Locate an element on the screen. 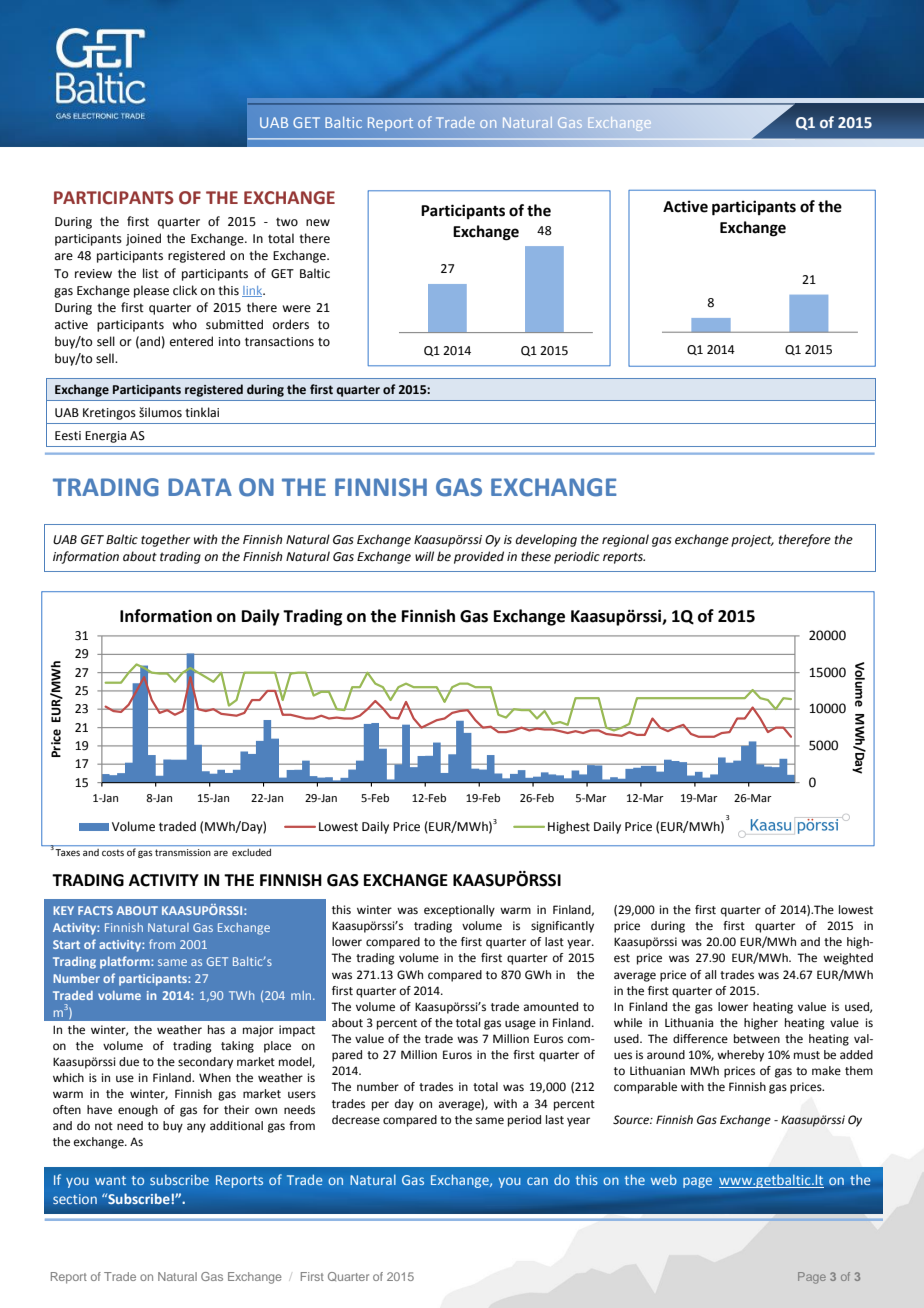 This screenshot has width=924, height=1308. new is located at coordinates (318, 223).
